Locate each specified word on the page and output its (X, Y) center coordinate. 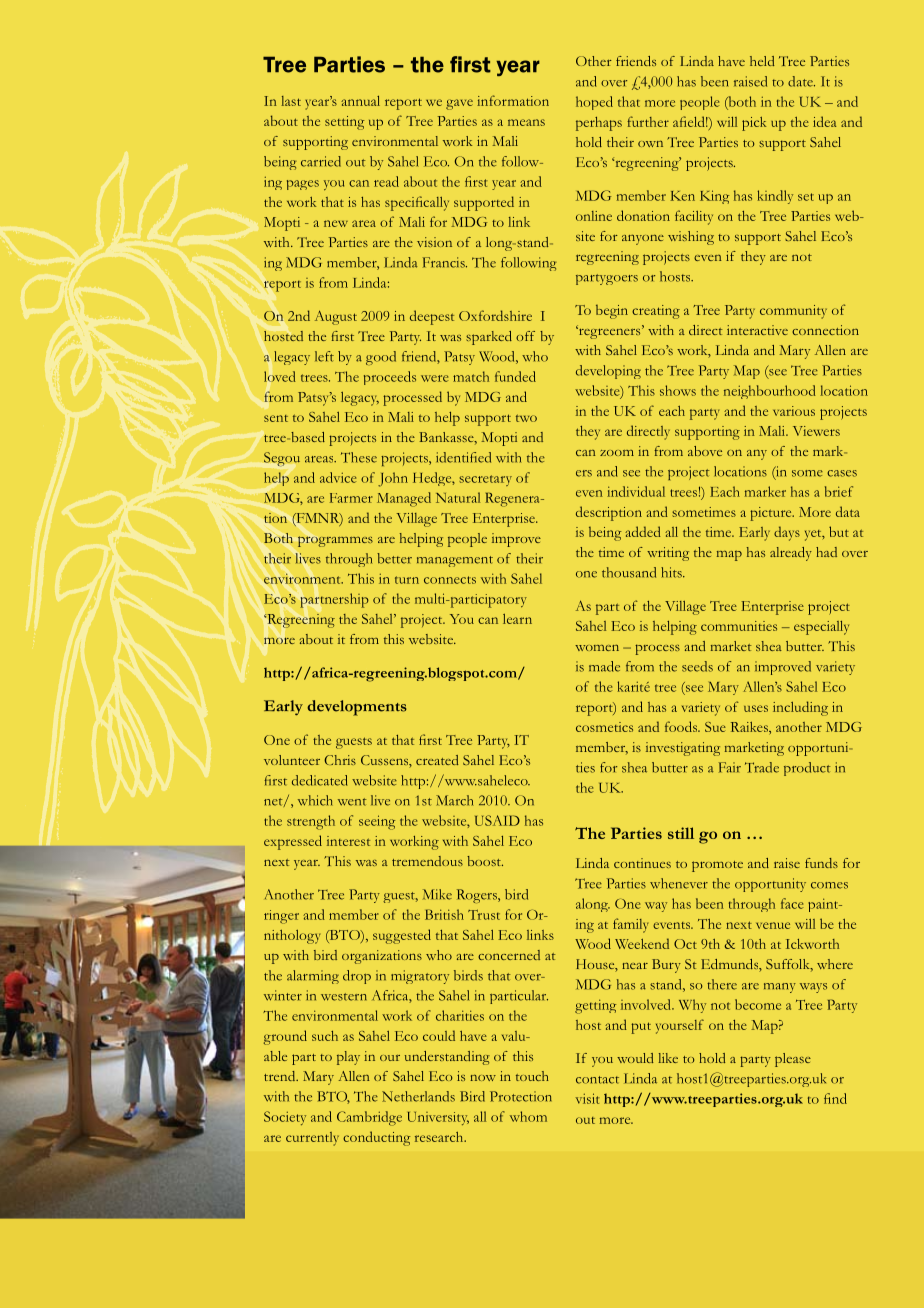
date (801, 81)
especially (821, 628)
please (793, 1060)
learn (517, 619)
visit (587, 1098)
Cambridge (369, 1118)
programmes (335, 541)
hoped (594, 103)
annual (360, 101)
